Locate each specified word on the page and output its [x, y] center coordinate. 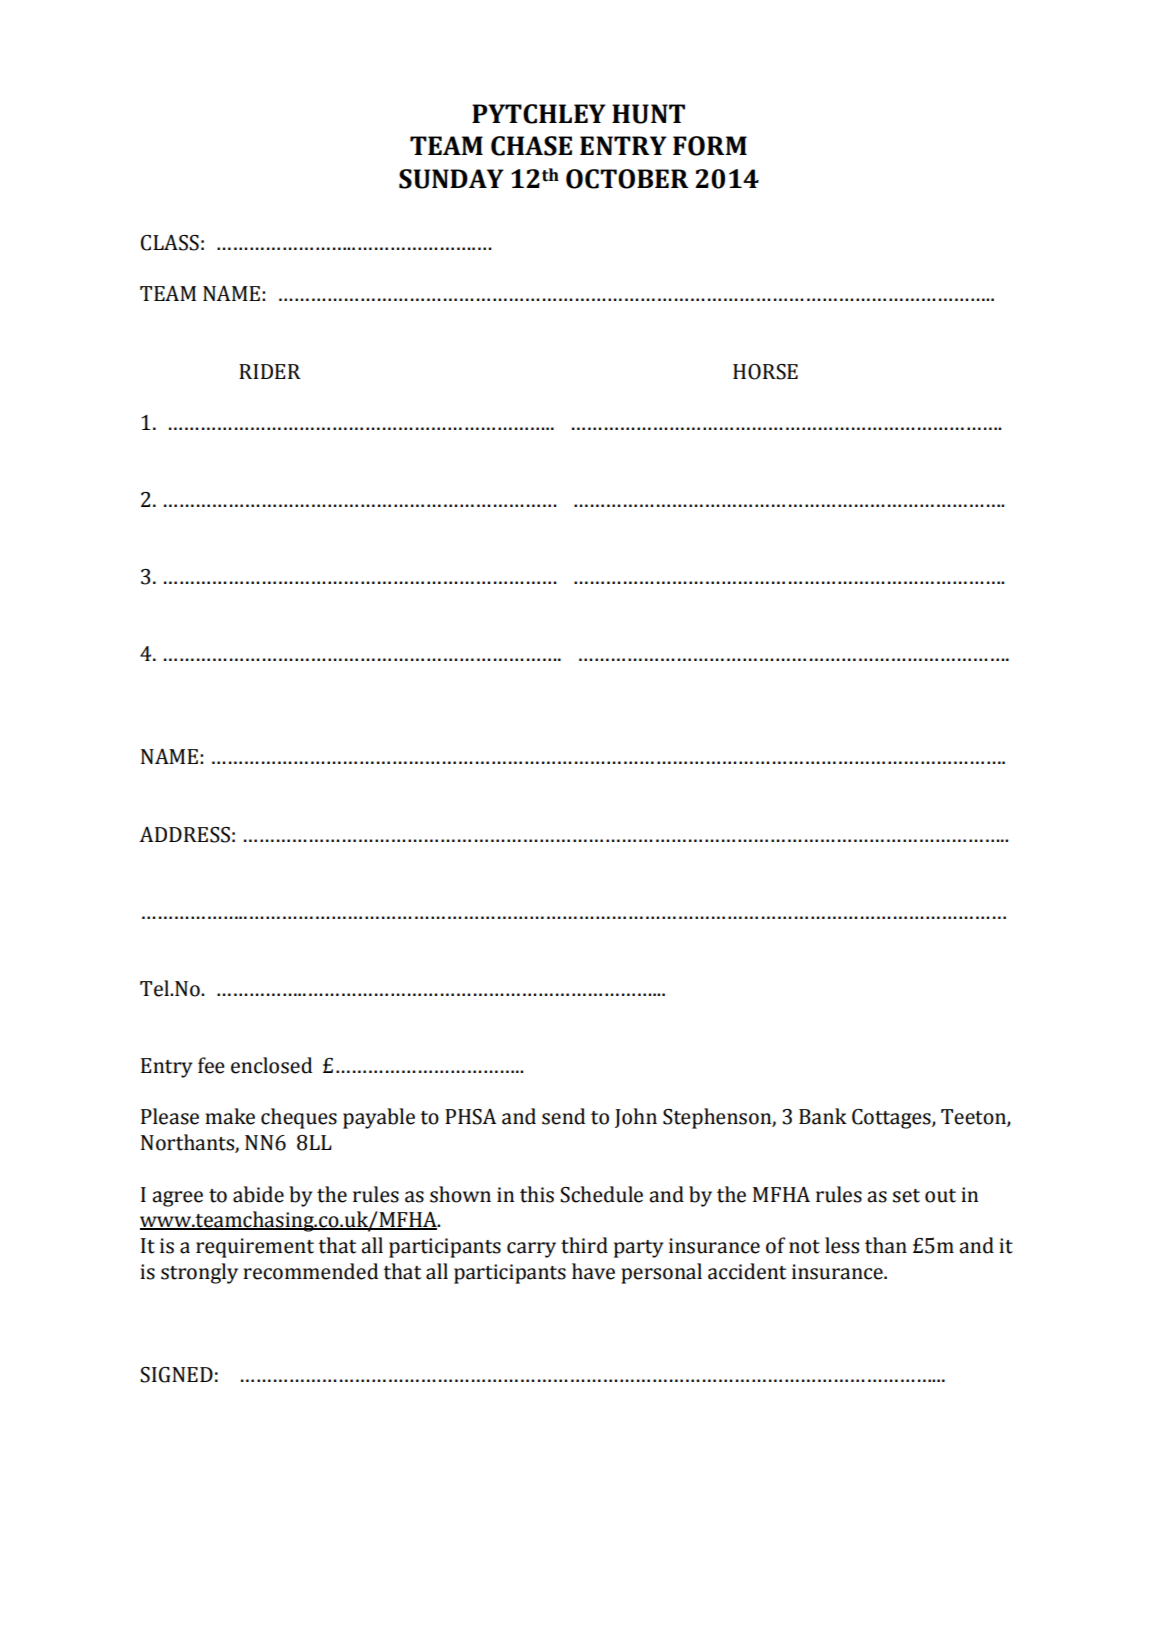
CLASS [170, 243]
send [563, 1116]
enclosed [271, 1065]
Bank [823, 1116]
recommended [310, 1271]
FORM [710, 146]
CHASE [531, 146]
